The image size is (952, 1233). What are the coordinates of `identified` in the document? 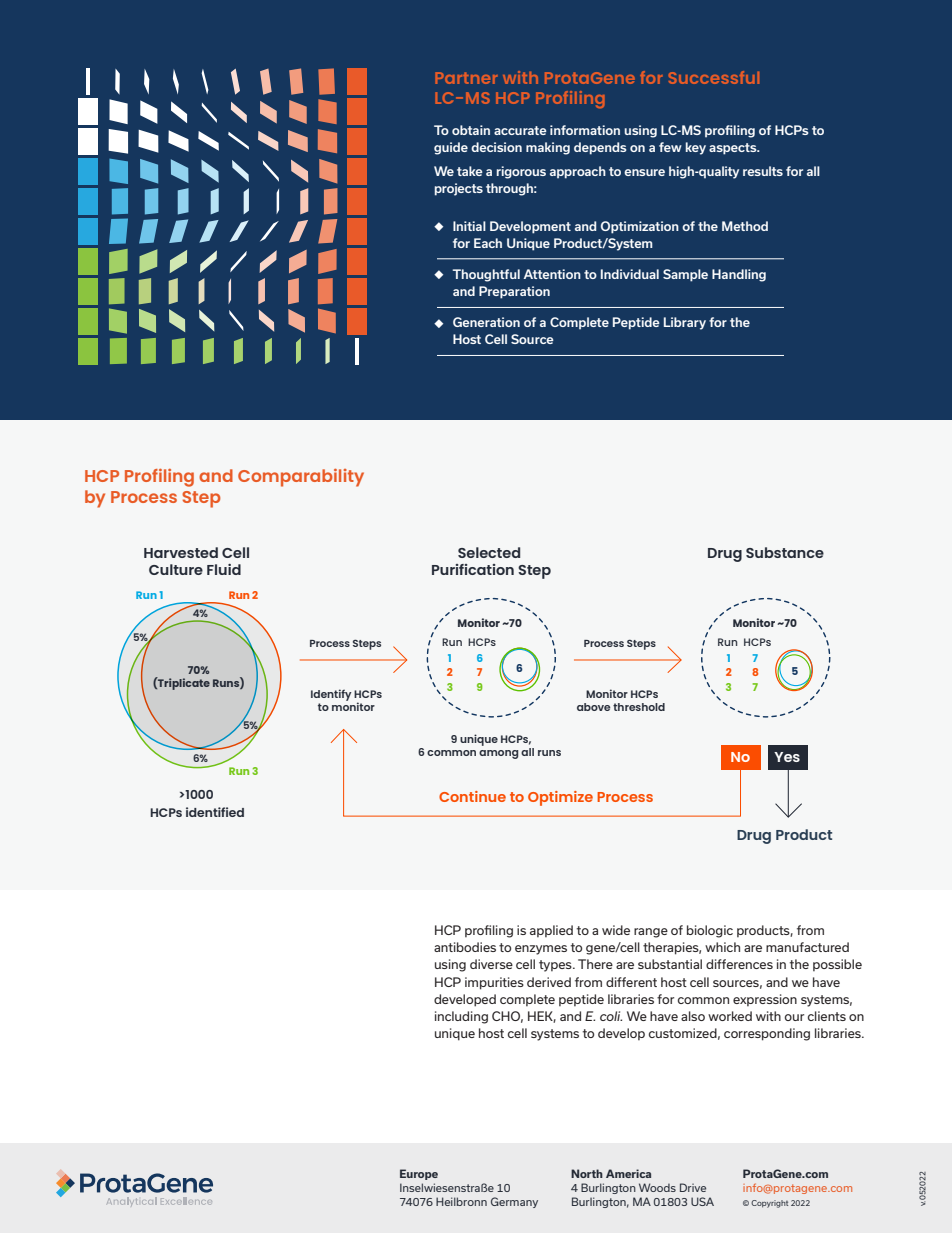 It's located at (215, 812).
